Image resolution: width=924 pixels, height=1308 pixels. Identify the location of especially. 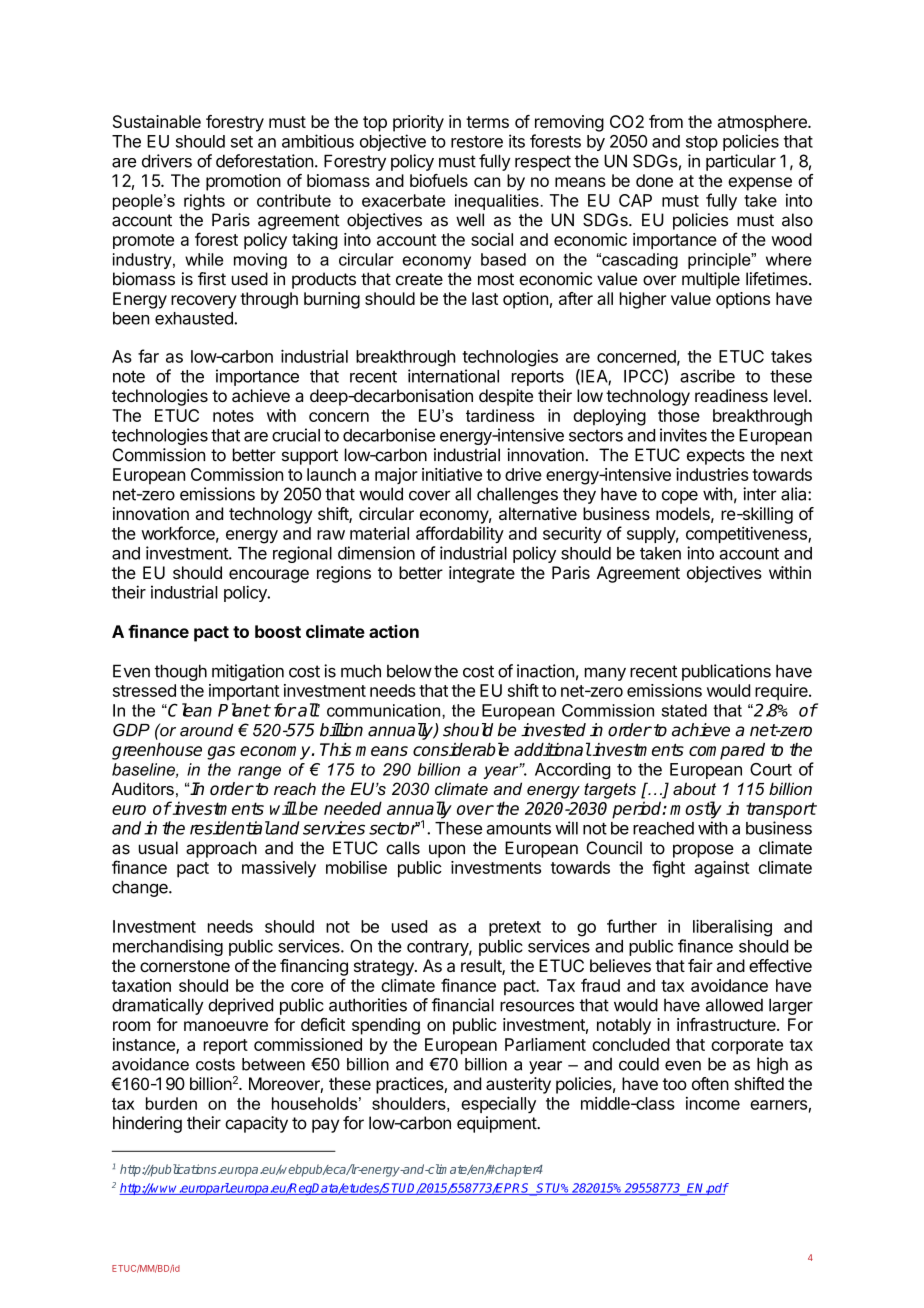
(498, 1104).
